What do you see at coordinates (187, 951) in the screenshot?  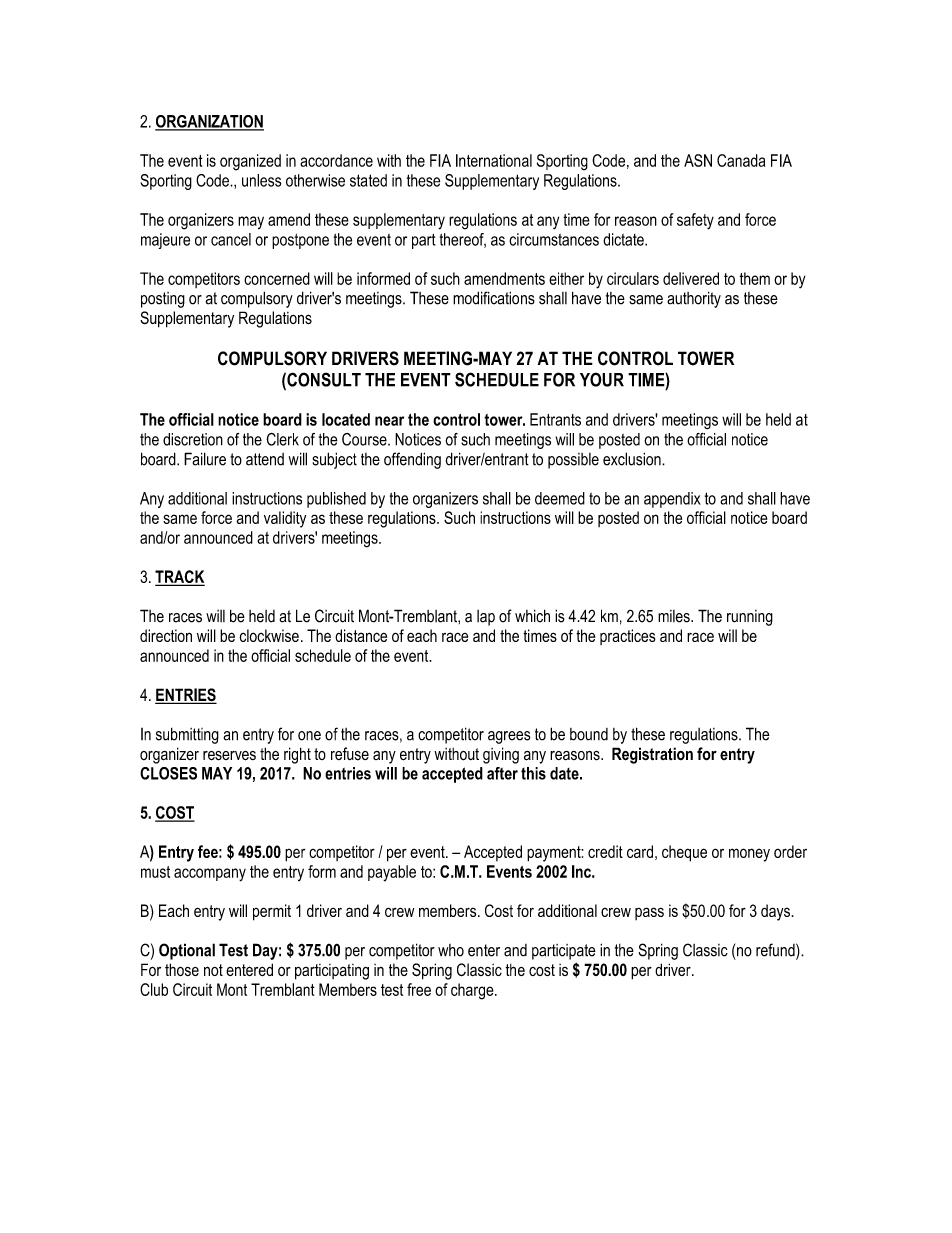 I see `Optional` at bounding box center [187, 951].
